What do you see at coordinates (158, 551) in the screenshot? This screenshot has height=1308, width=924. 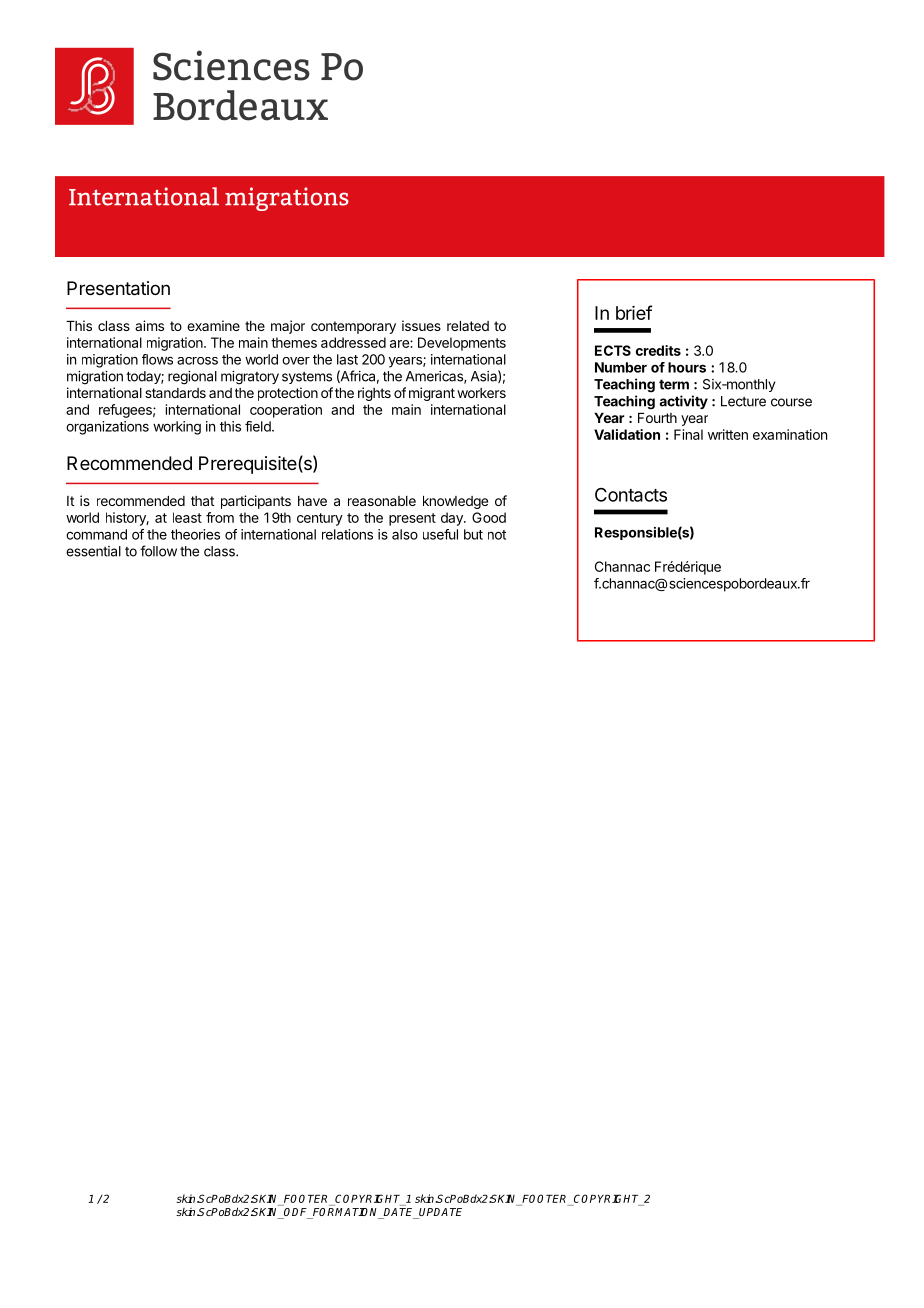 I see `follow` at bounding box center [158, 551].
